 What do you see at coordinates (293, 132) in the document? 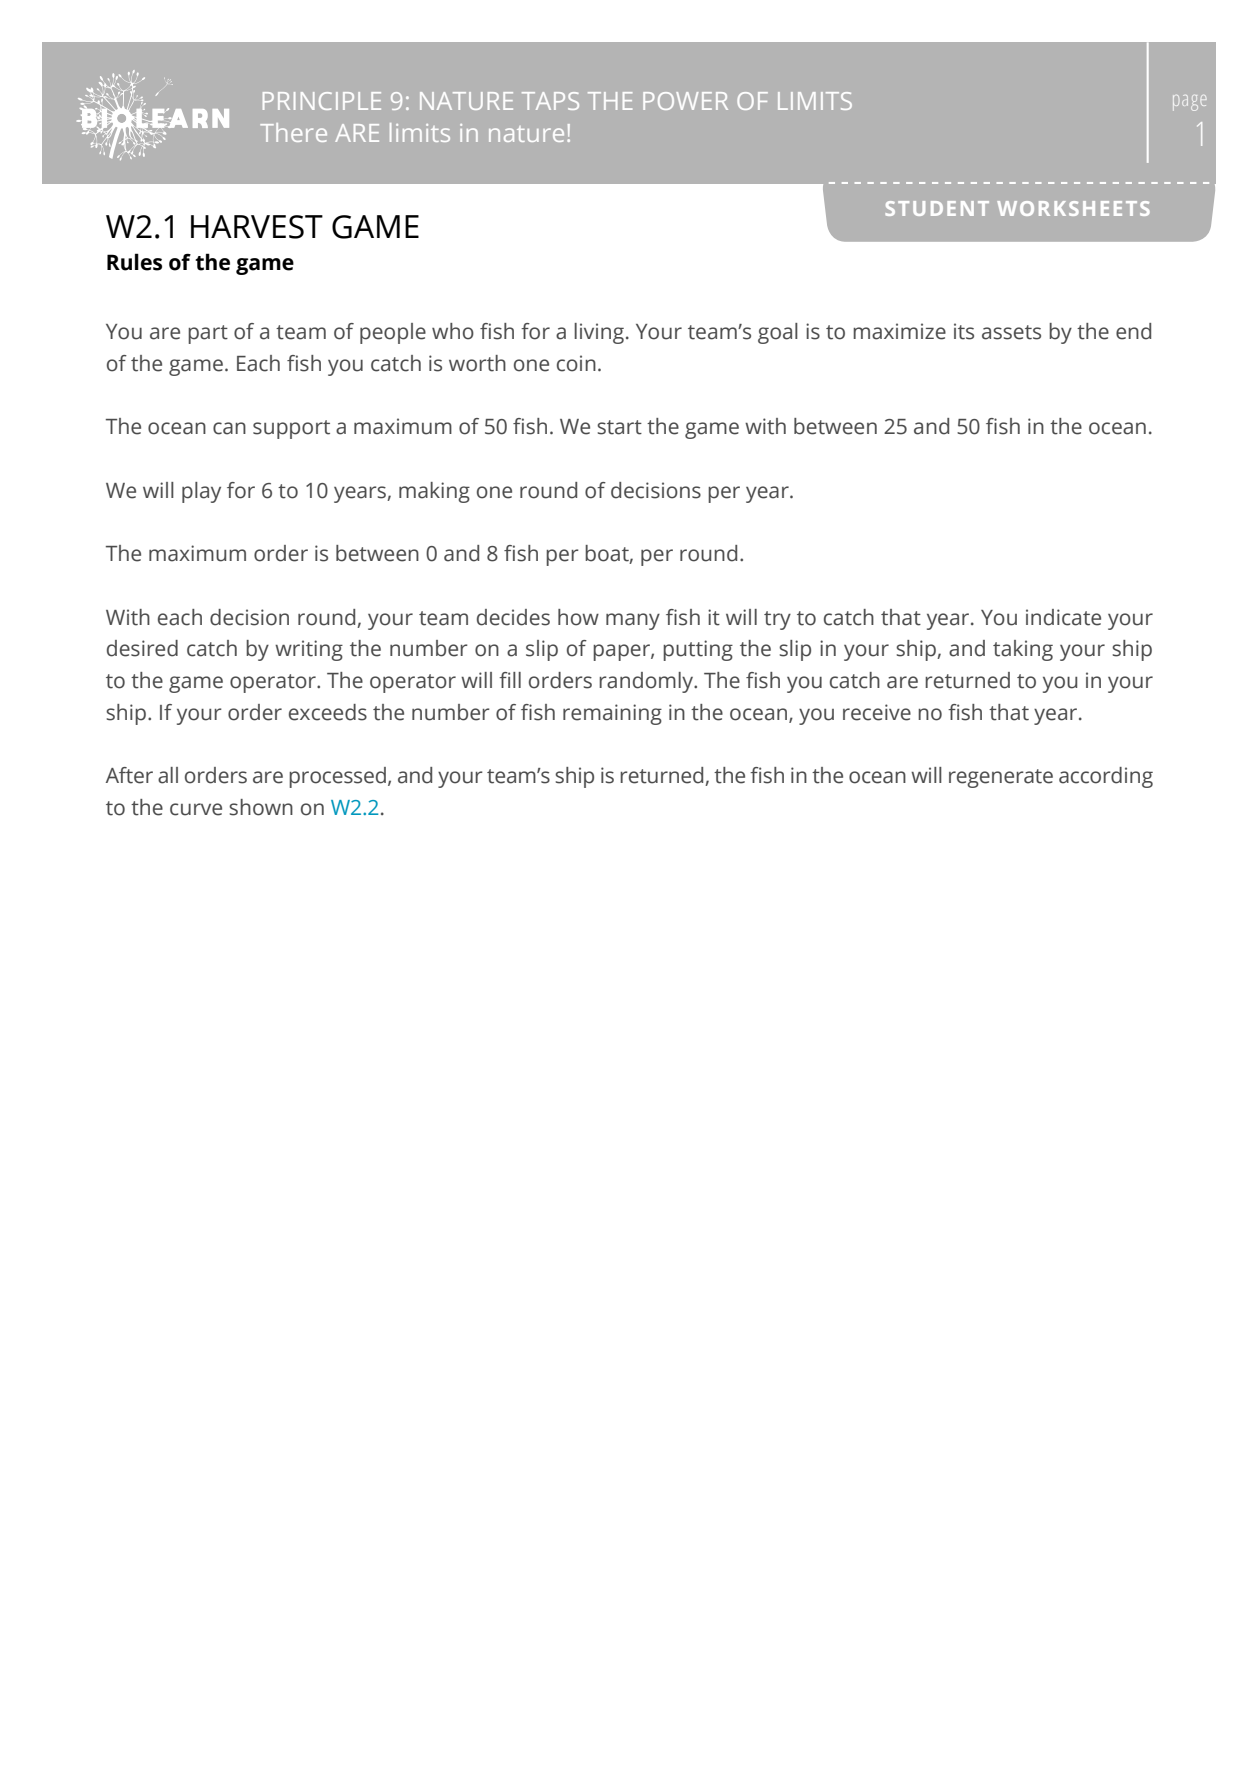
I see `There` at bounding box center [293, 132].
